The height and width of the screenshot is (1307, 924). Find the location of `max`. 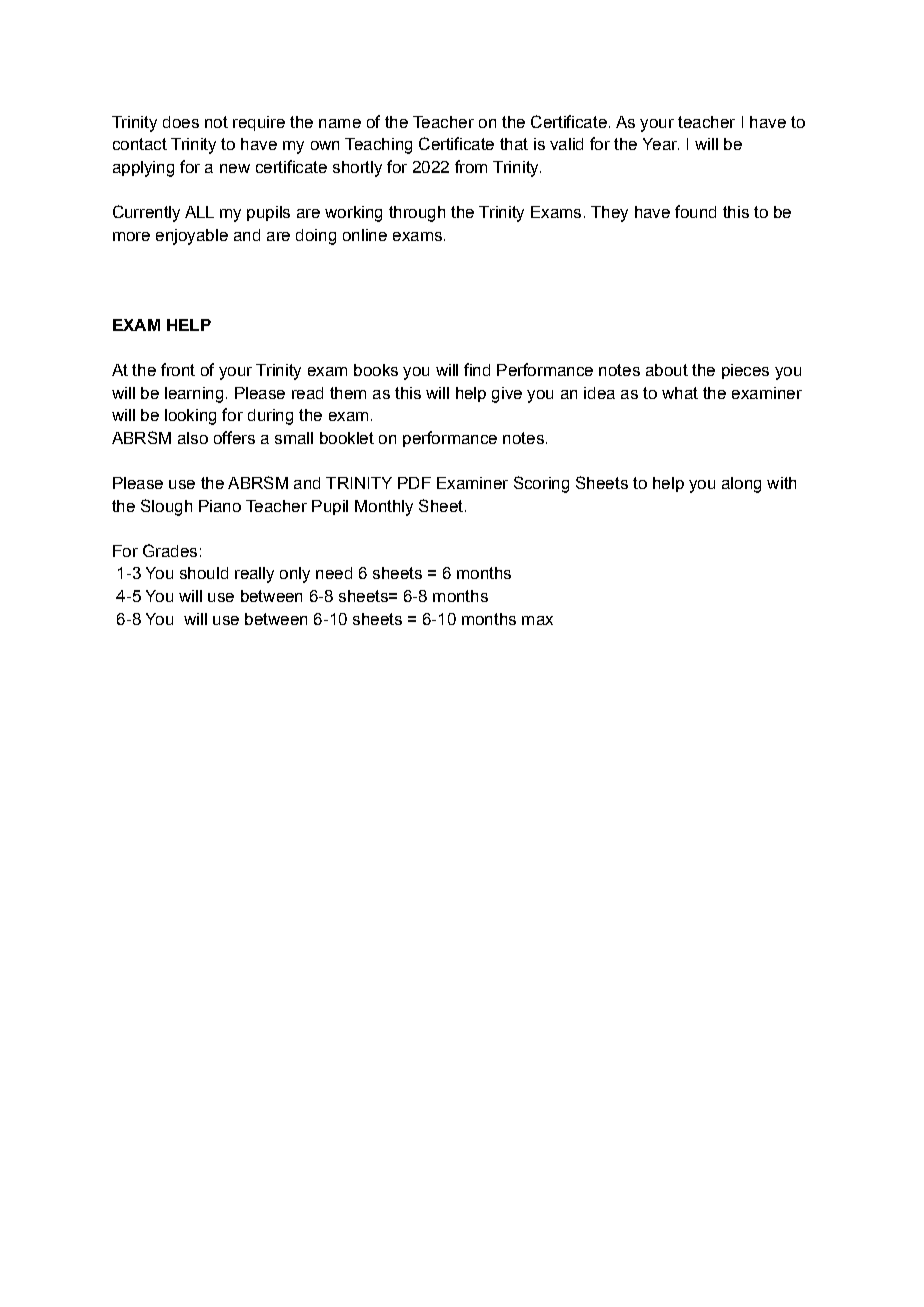

max is located at coordinates (537, 620).
